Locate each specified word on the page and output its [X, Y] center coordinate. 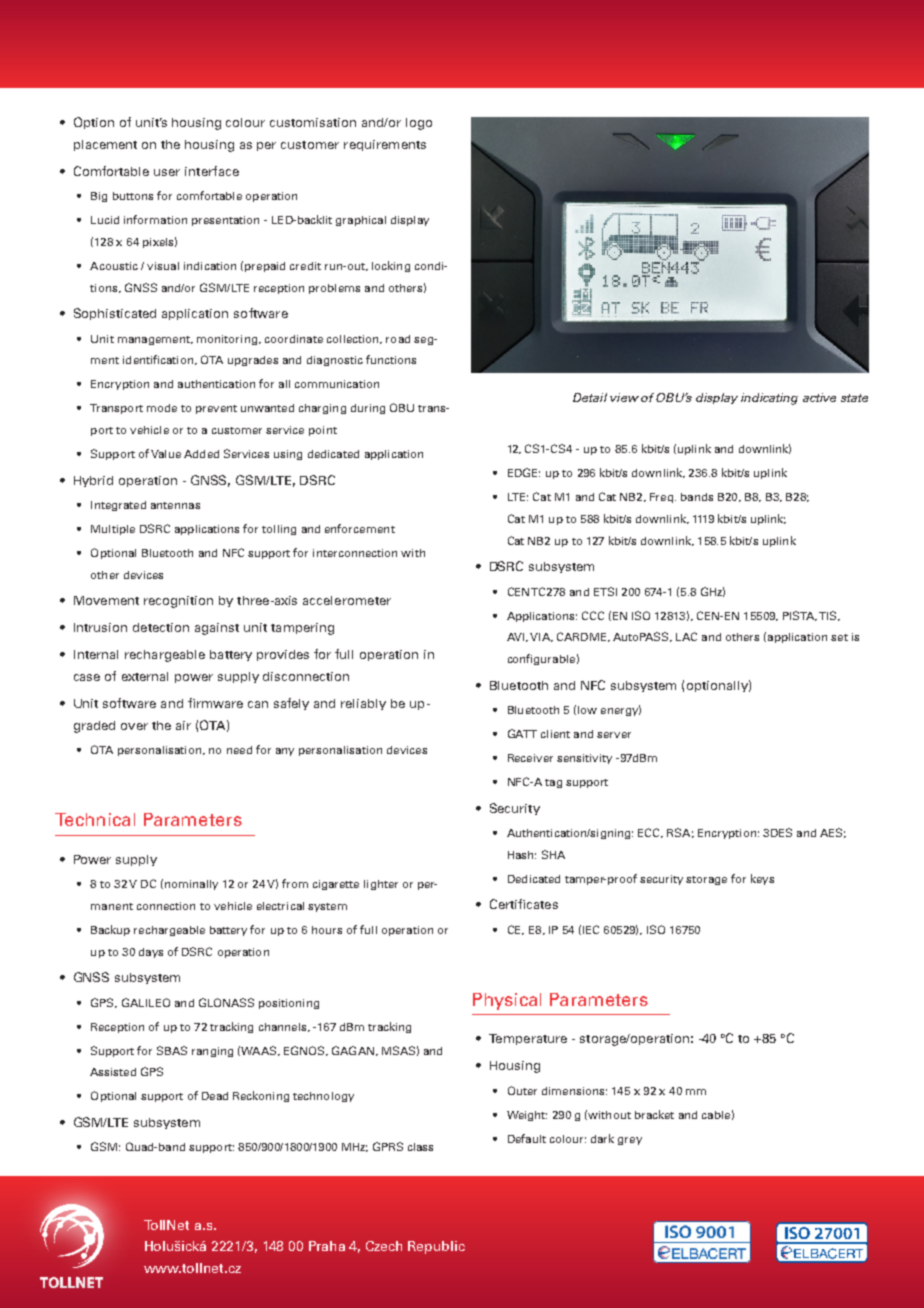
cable [716, 1115]
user [167, 172]
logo [419, 124]
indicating [769, 399]
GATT [522, 733]
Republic [436, 1247]
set [839, 637]
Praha [327, 1246]
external [145, 676]
